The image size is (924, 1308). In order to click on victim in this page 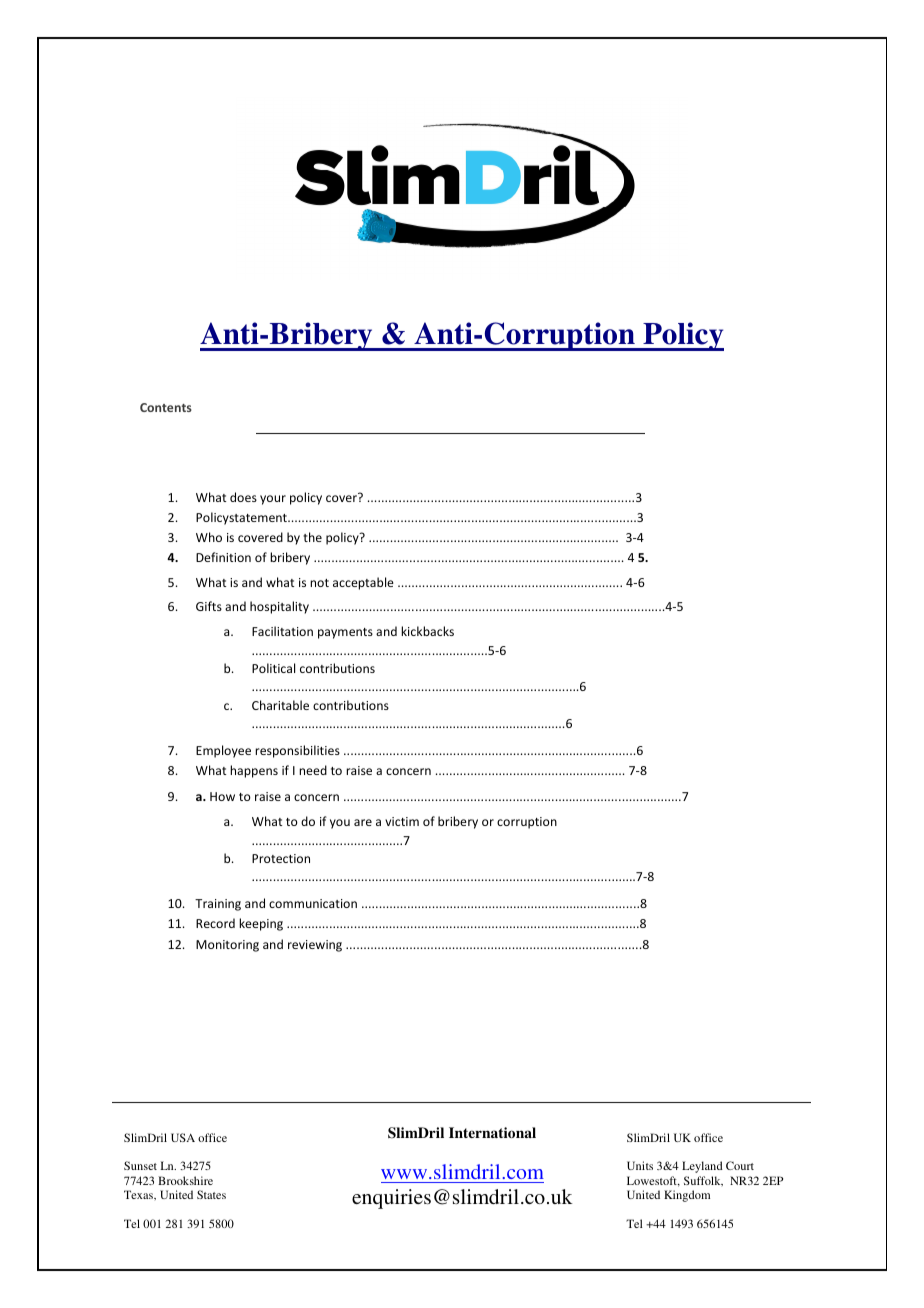, I will do `click(402, 821)`.
